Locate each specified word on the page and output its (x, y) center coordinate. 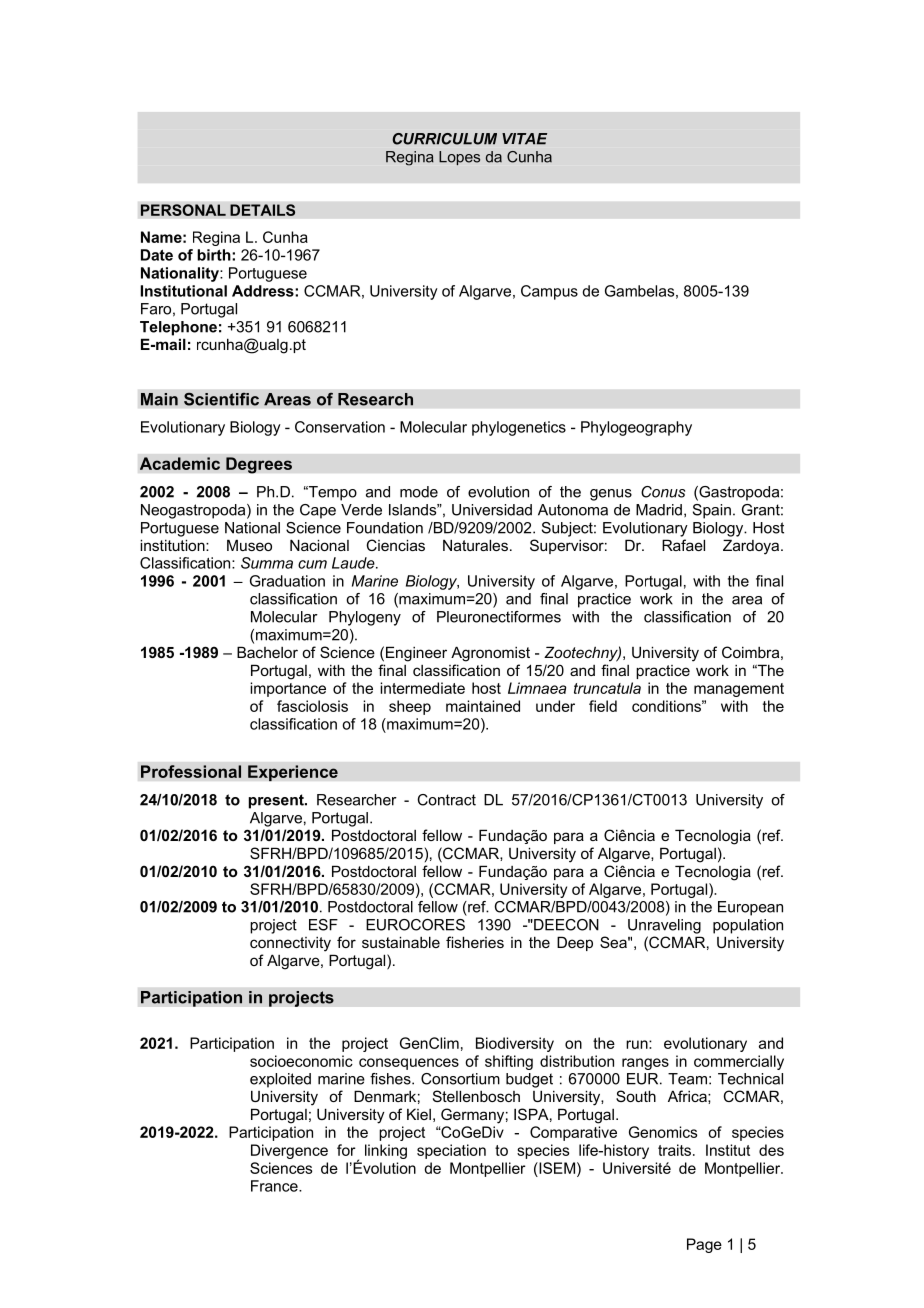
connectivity (290, 944)
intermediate (422, 688)
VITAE (524, 139)
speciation (451, 1151)
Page (704, 1245)
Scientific (221, 399)
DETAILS (263, 210)
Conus (663, 492)
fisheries (475, 942)
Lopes (459, 158)
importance (288, 689)
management (739, 690)
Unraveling (664, 926)
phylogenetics (519, 428)
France (275, 1186)
